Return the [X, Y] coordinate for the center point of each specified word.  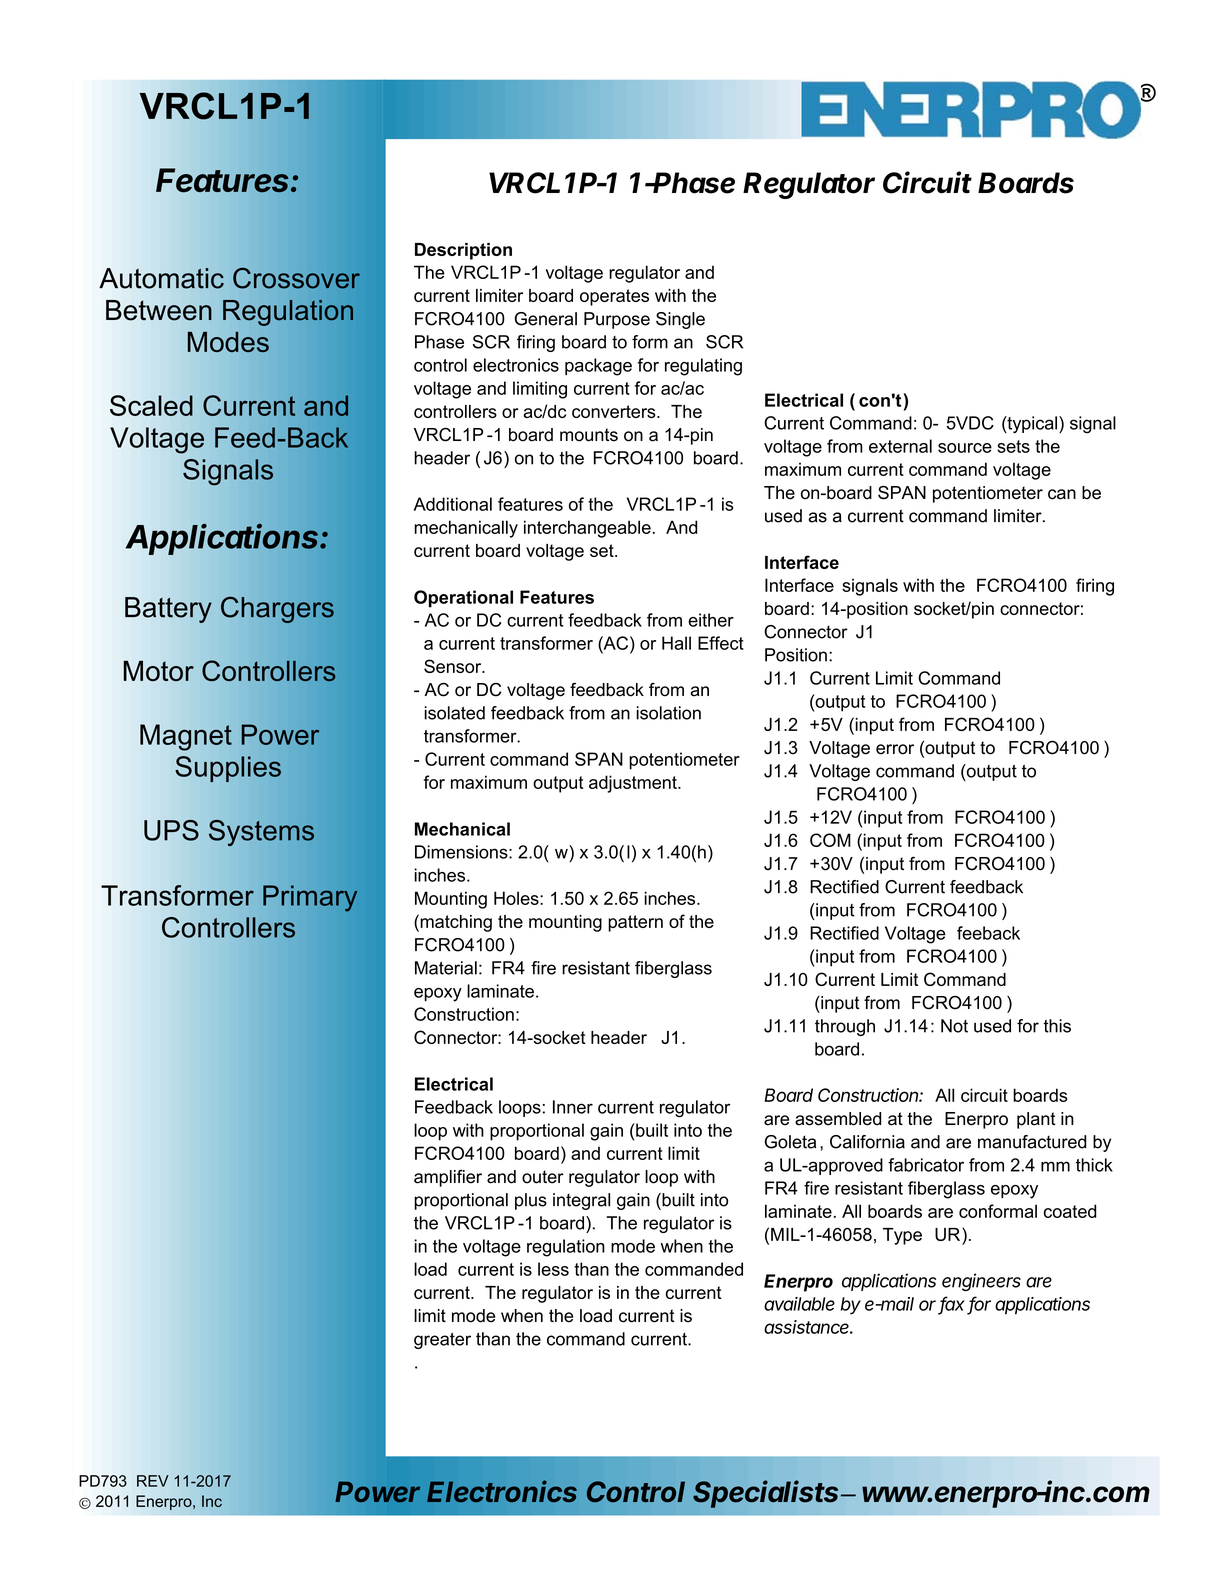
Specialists [767, 1494]
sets [1013, 446]
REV [153, 1481]
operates [614, 297]
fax [952, 1304]
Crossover [296, 278]
